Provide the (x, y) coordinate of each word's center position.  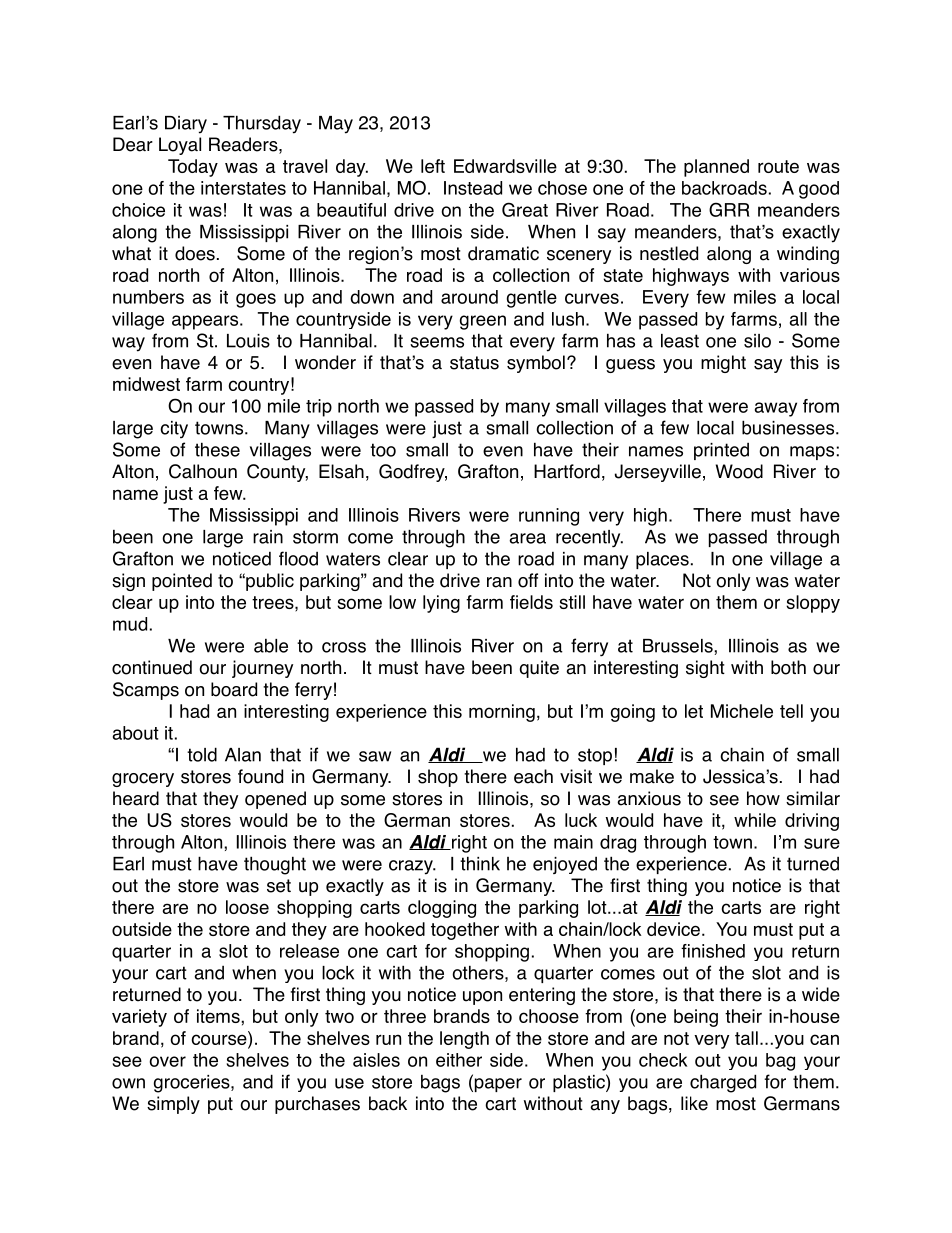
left (433, 166)
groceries (193, 1084)
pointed (182, 582)
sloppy (813, 604)
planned (716, 168)
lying (441, 604)
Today (193, 168)
